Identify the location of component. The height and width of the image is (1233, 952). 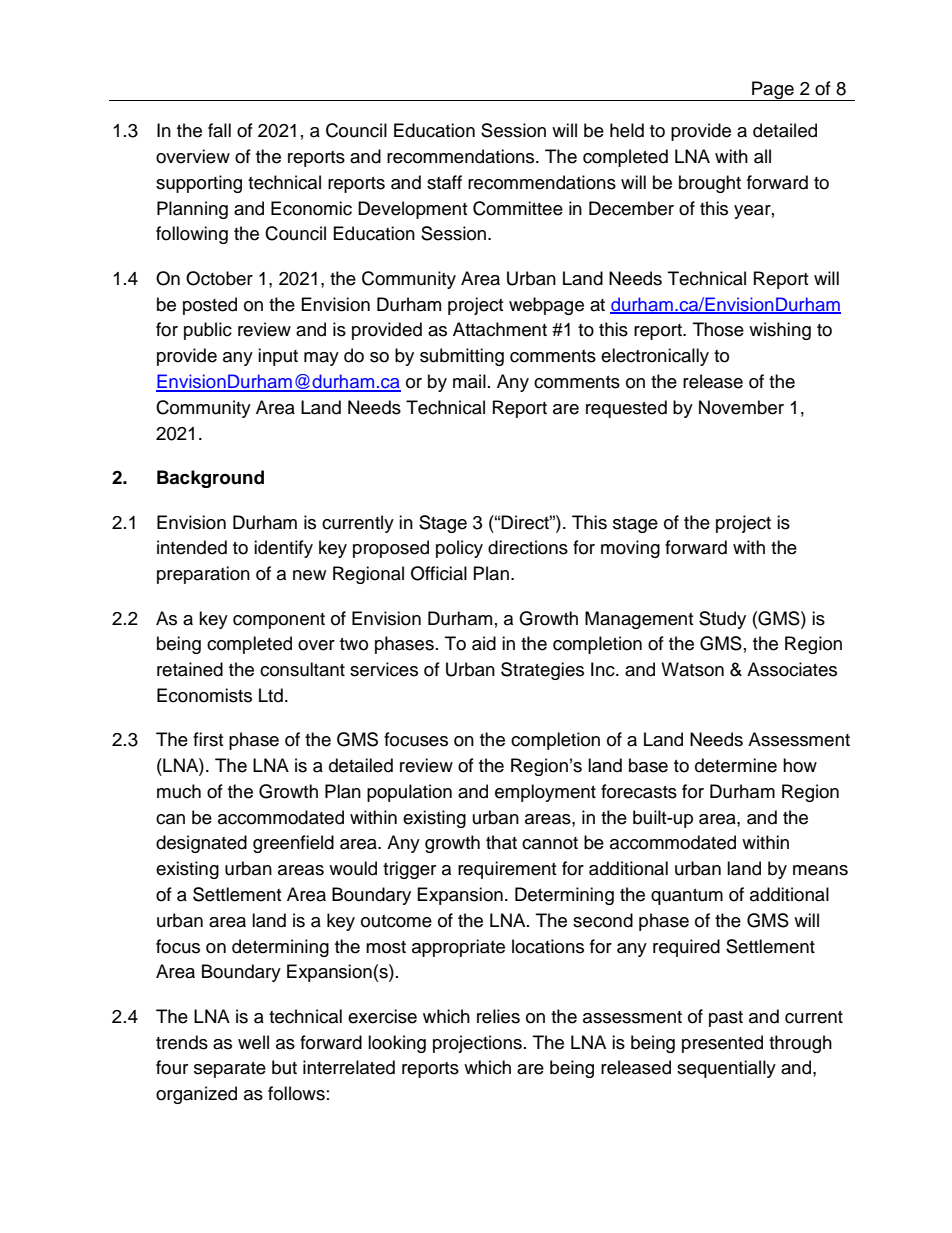
(279, 621).
